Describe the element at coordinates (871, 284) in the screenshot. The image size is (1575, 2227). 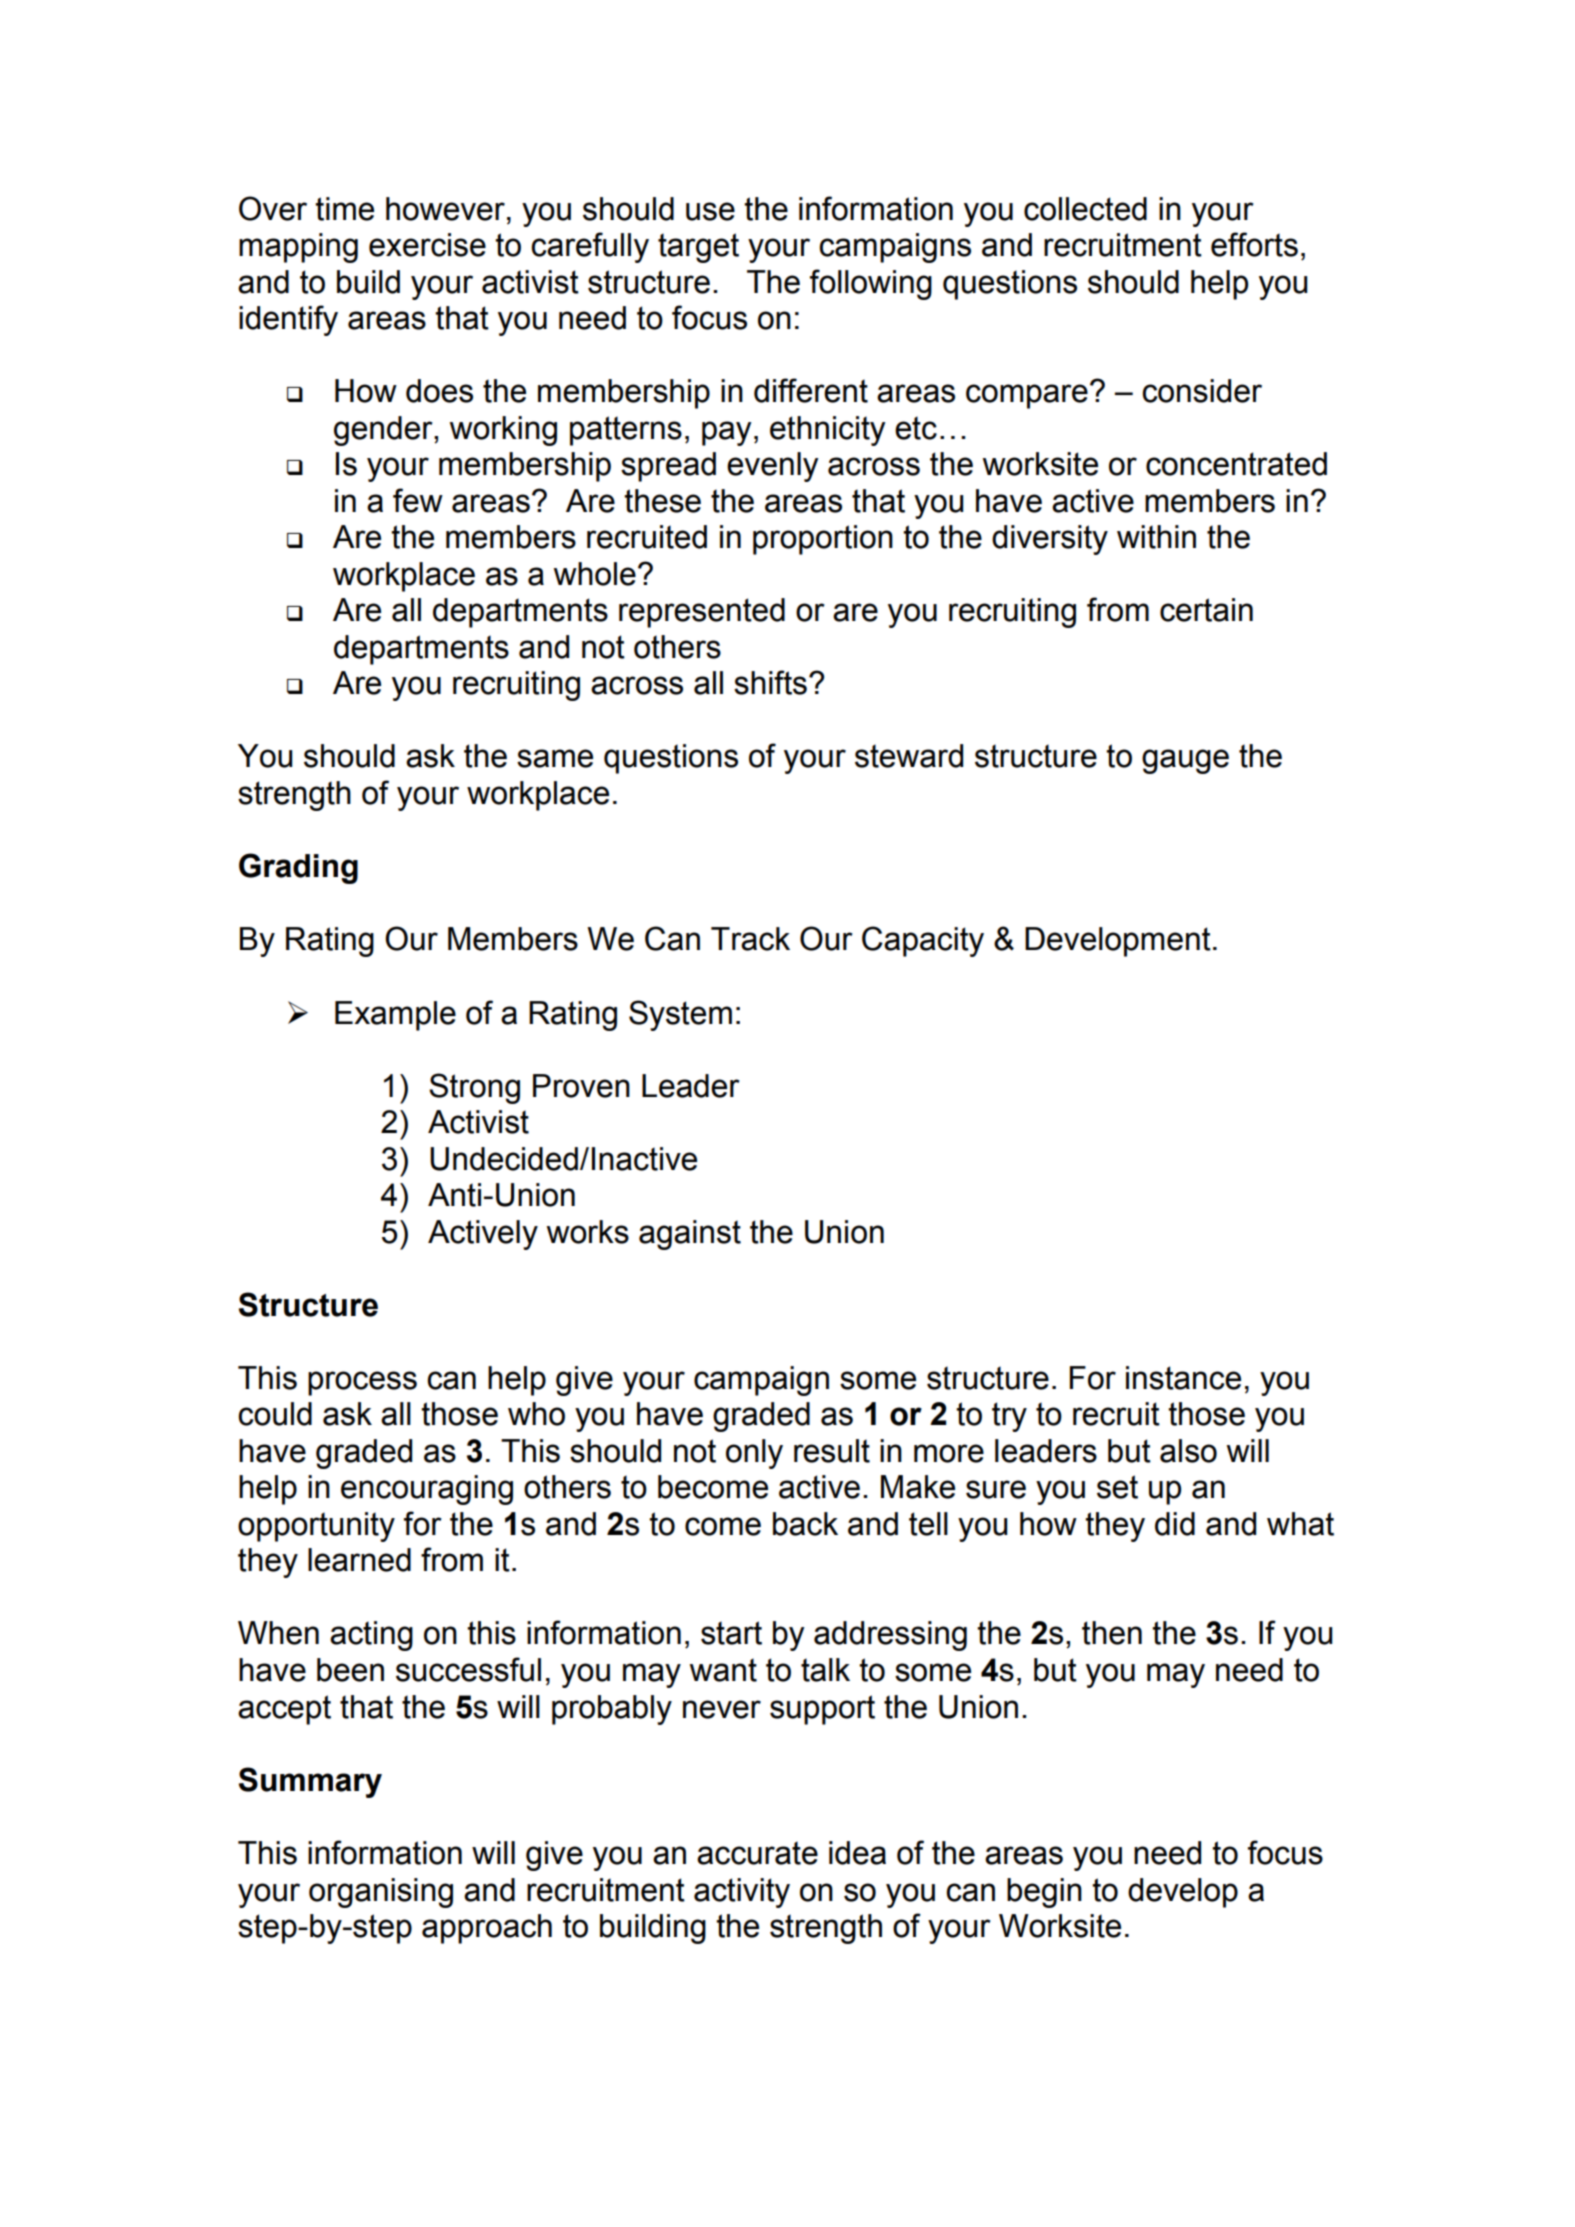
I see `following` at that location.
